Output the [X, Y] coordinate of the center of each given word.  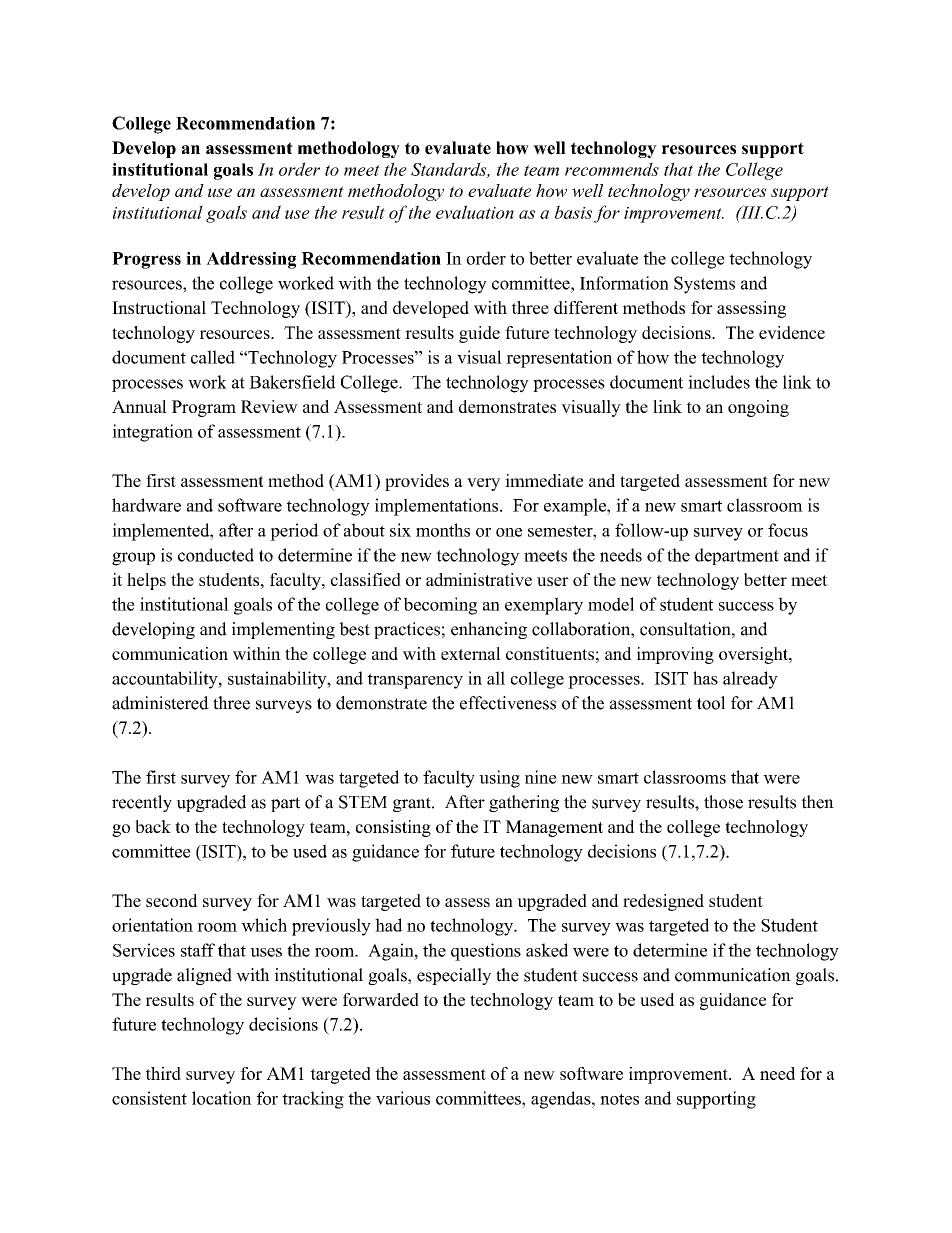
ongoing [758, 408]
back [153, 826]
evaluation [475, 212]
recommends [612, 169]
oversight [754, 655]
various [403, 1098]
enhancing [489, 630]
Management [554, 828]
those [723, 802]
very [483, 484]
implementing [283, 630]
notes [619, 1099]
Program [204, 408]
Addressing [251, 260]
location [222, 1098]
